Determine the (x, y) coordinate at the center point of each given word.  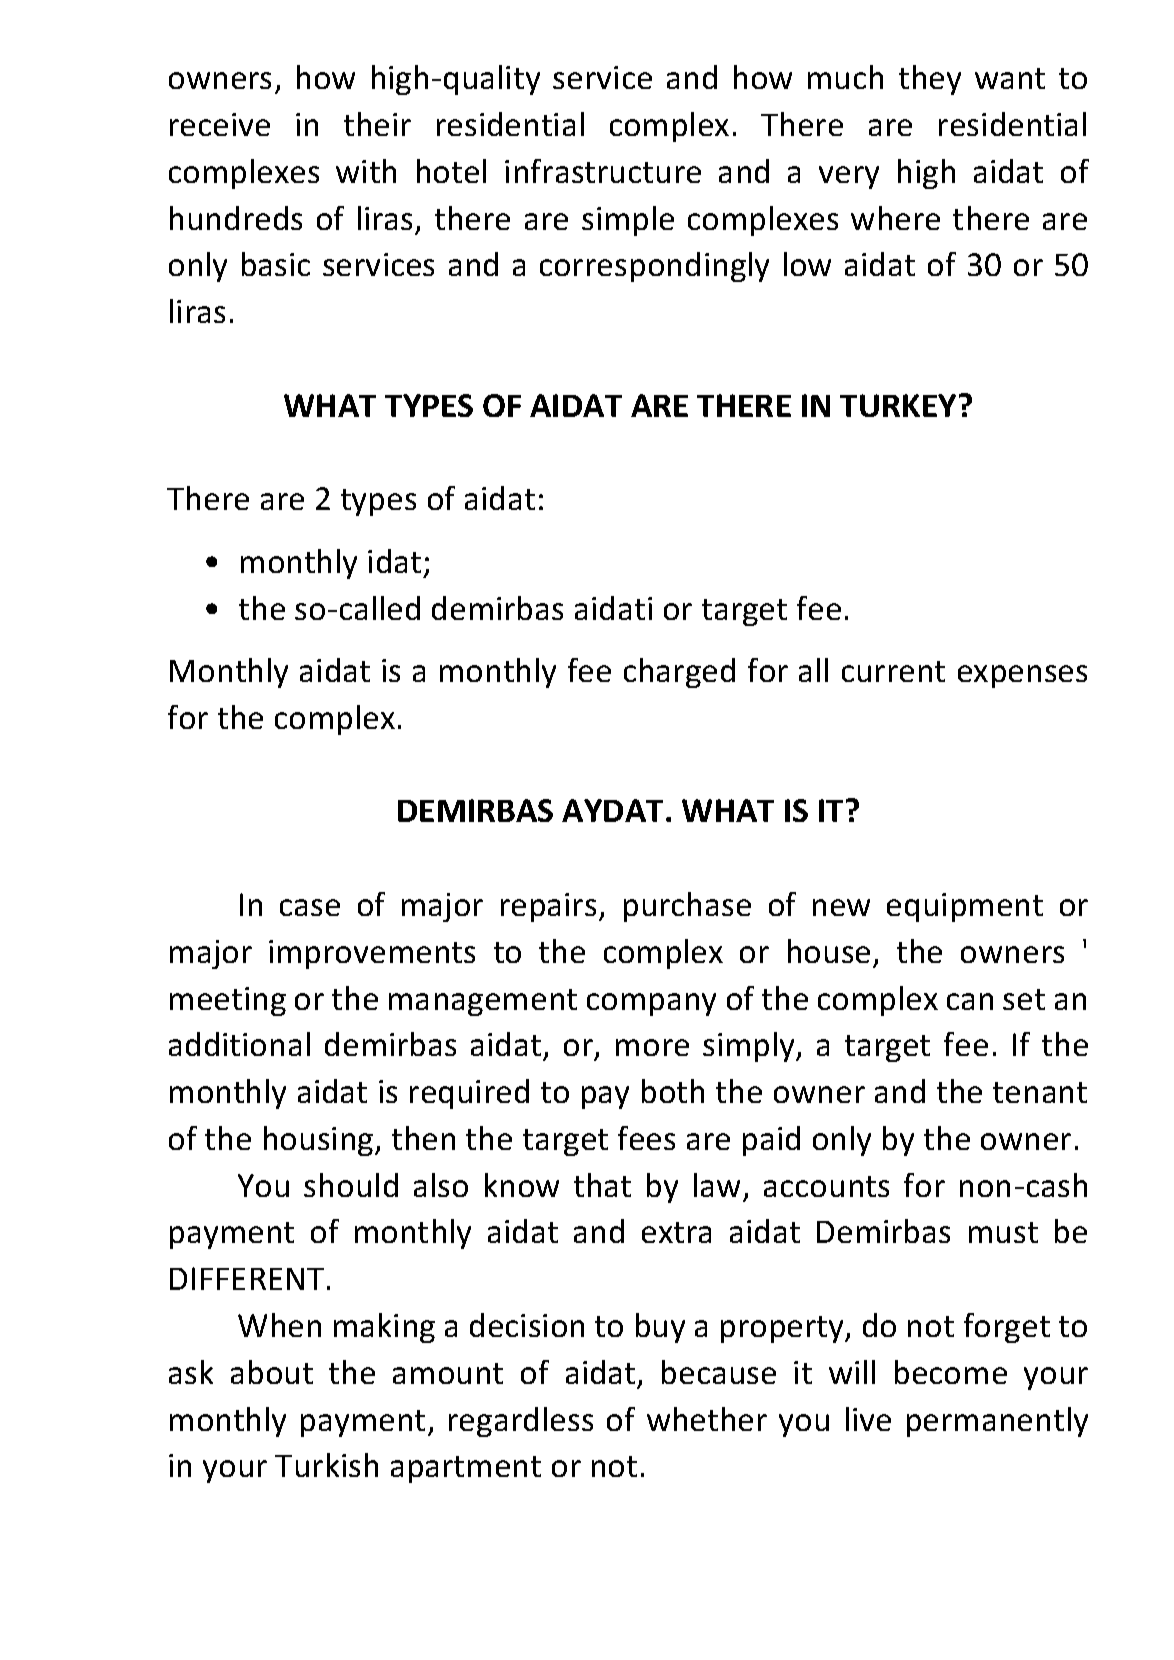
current (893, 671)
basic (276, 264)
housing (320, 1141)
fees (646, 1138)
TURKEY (898, 405)
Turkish (326, 1465)
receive (220, 124)
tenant (1040, 1092)
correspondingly (654, 267)
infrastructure (603, 171)
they (930, 80)
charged (679, 673)
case (310, 907)
